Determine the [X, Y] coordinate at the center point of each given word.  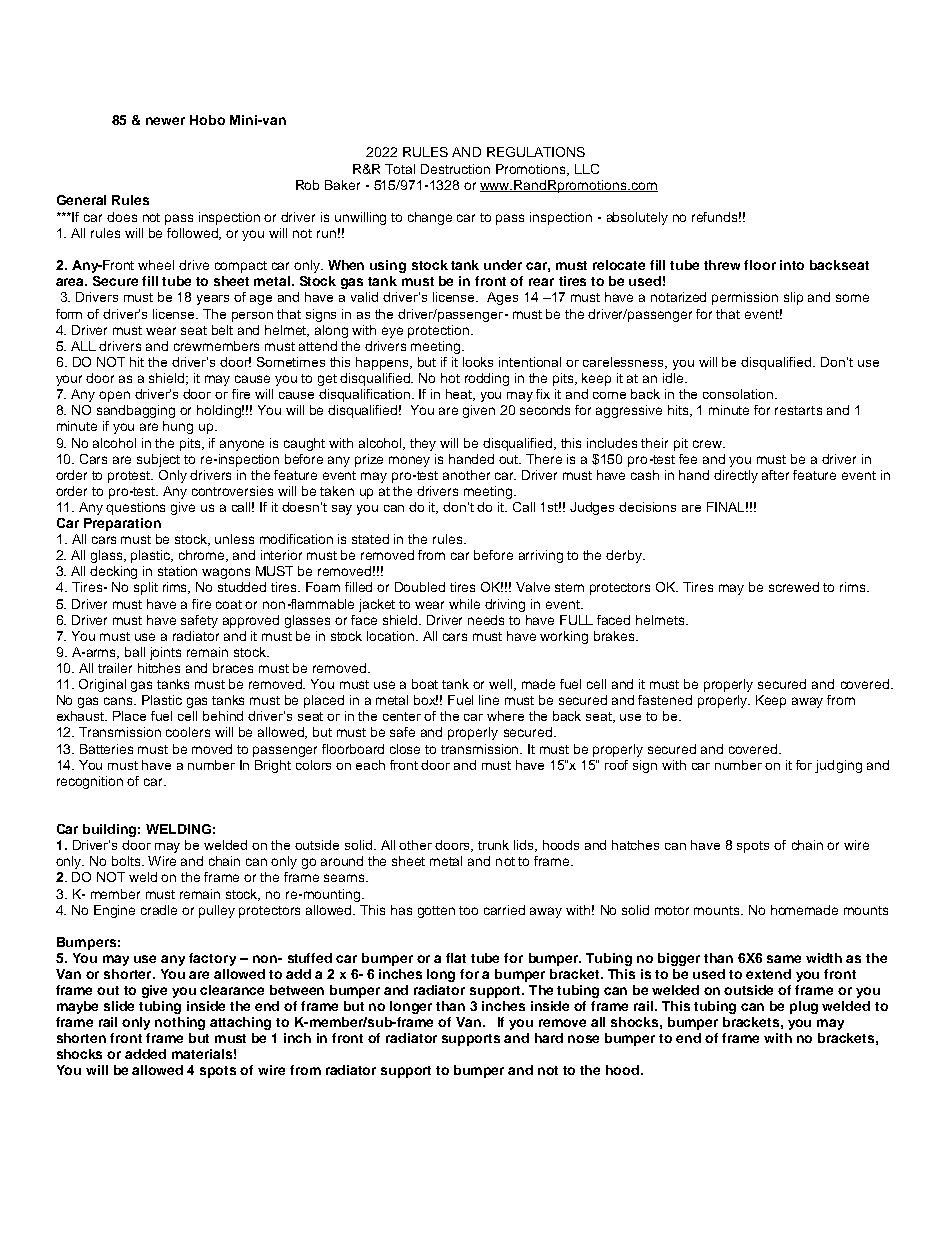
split [146, 588]
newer [165, 121]
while [464, 604]
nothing [180, 1023]
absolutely [637, 218]
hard [549, 1038]
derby [625, 556]
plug [804, 1007]
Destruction [455, 169]
